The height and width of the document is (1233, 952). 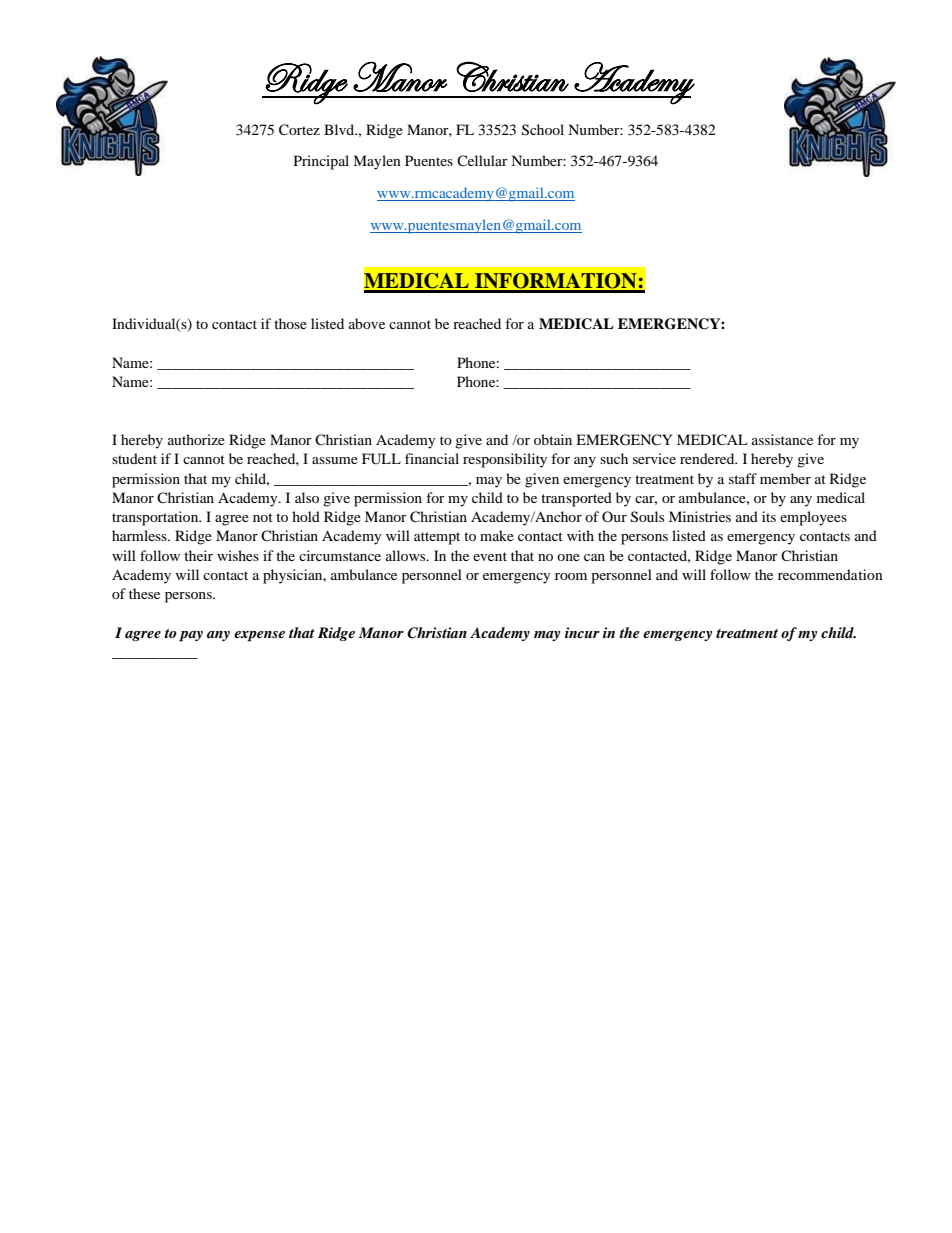 I want to click on obtain, so click(x=553, y=439).
